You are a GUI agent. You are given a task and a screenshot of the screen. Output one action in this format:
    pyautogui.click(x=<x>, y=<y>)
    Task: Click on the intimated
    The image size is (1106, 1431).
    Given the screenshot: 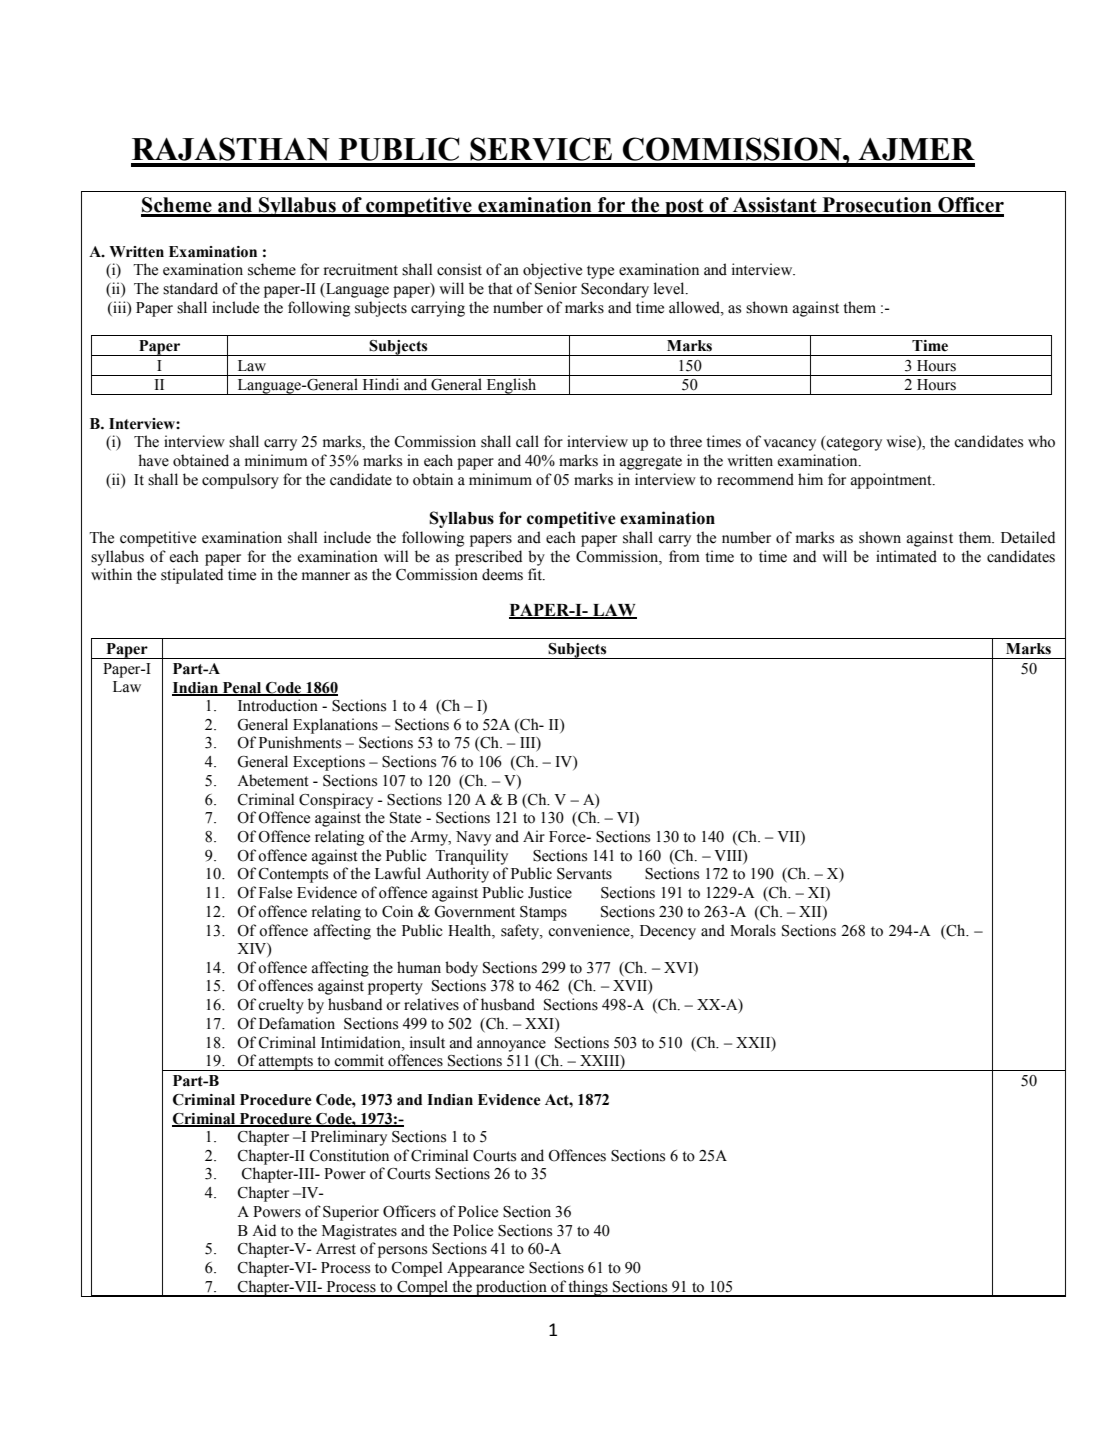 What is the action you would take?
    pyautogui.click(x=906, y=556)
